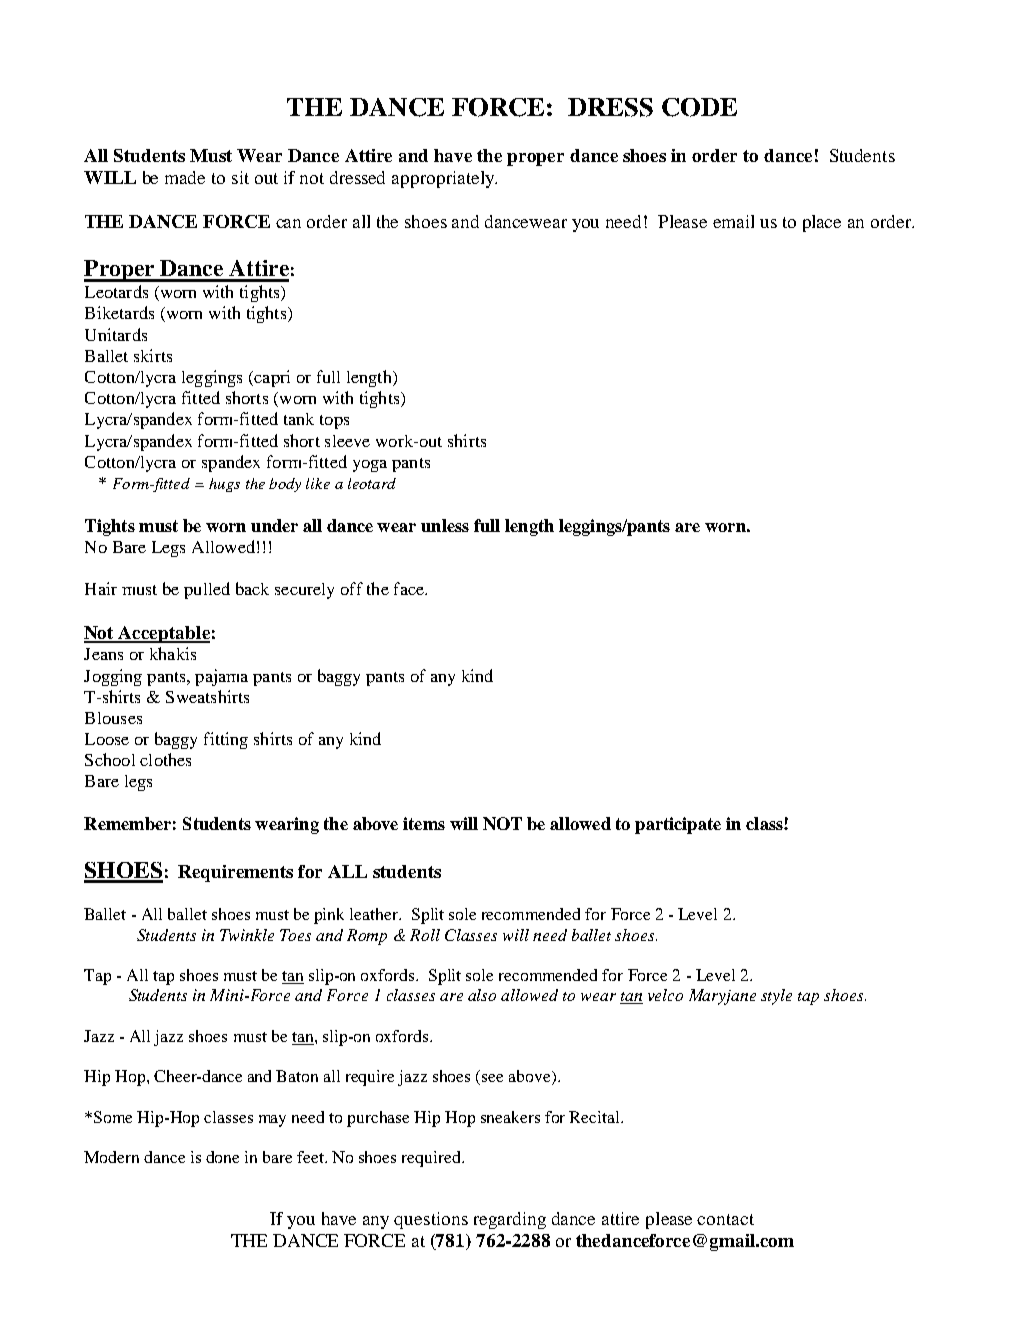  I want to click on contact, so click(725, 1219).
